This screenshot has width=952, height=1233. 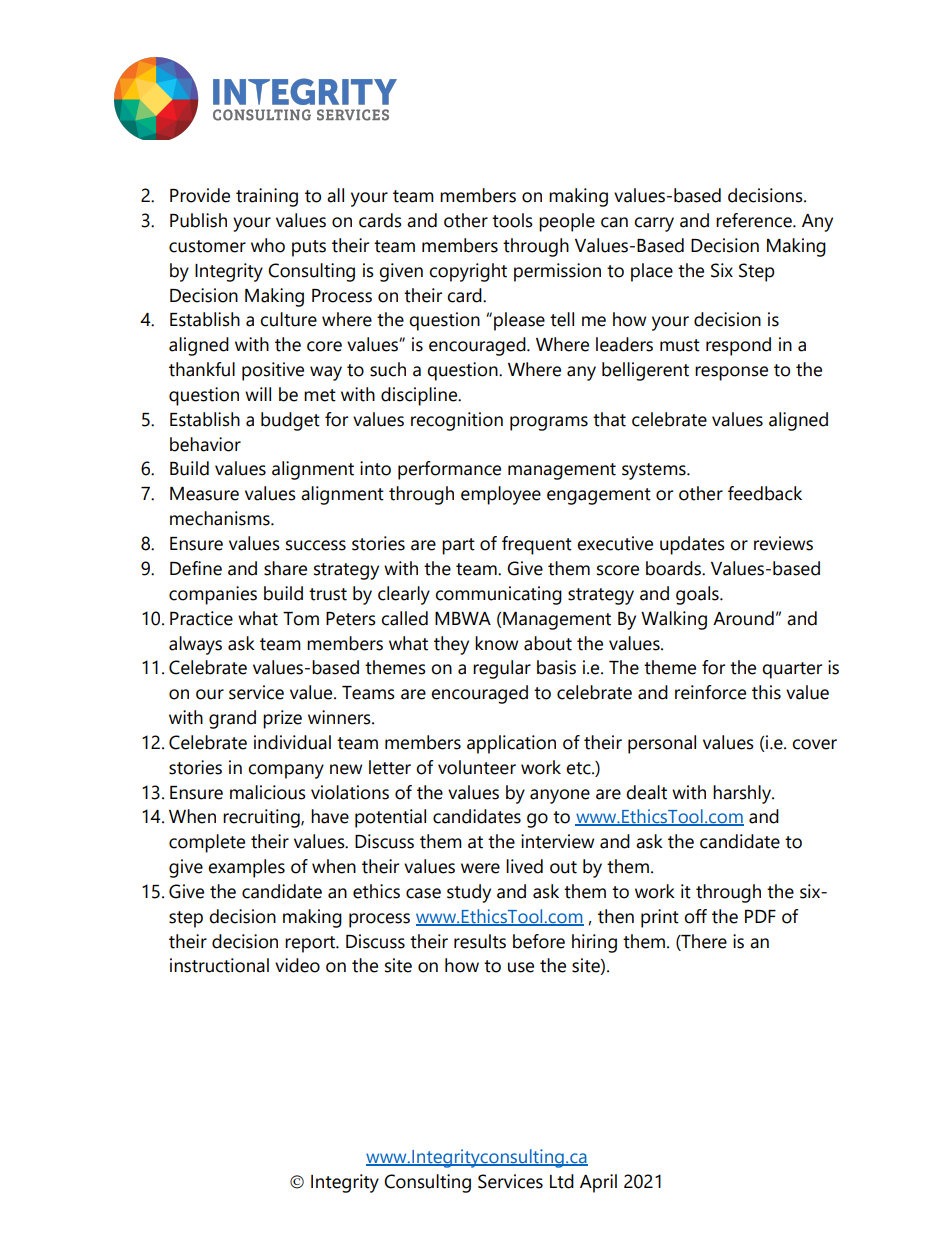 What do you see at coordinates (297, 965) in the screenshot?
I see `video` at bounding box center [297, 965].
